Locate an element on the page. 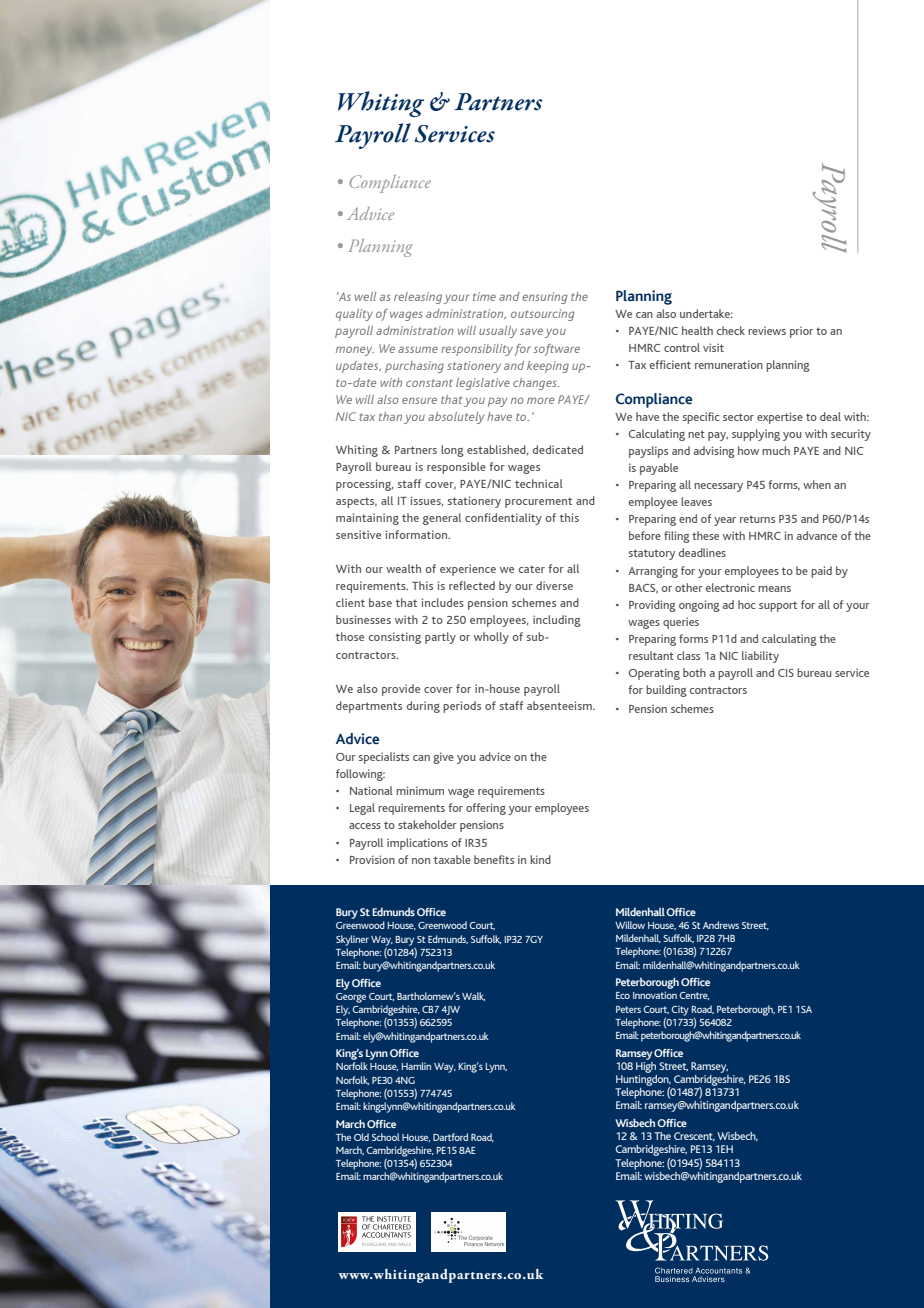 The image size is (924, 1308). High is located at coordinates (646, 1066).
